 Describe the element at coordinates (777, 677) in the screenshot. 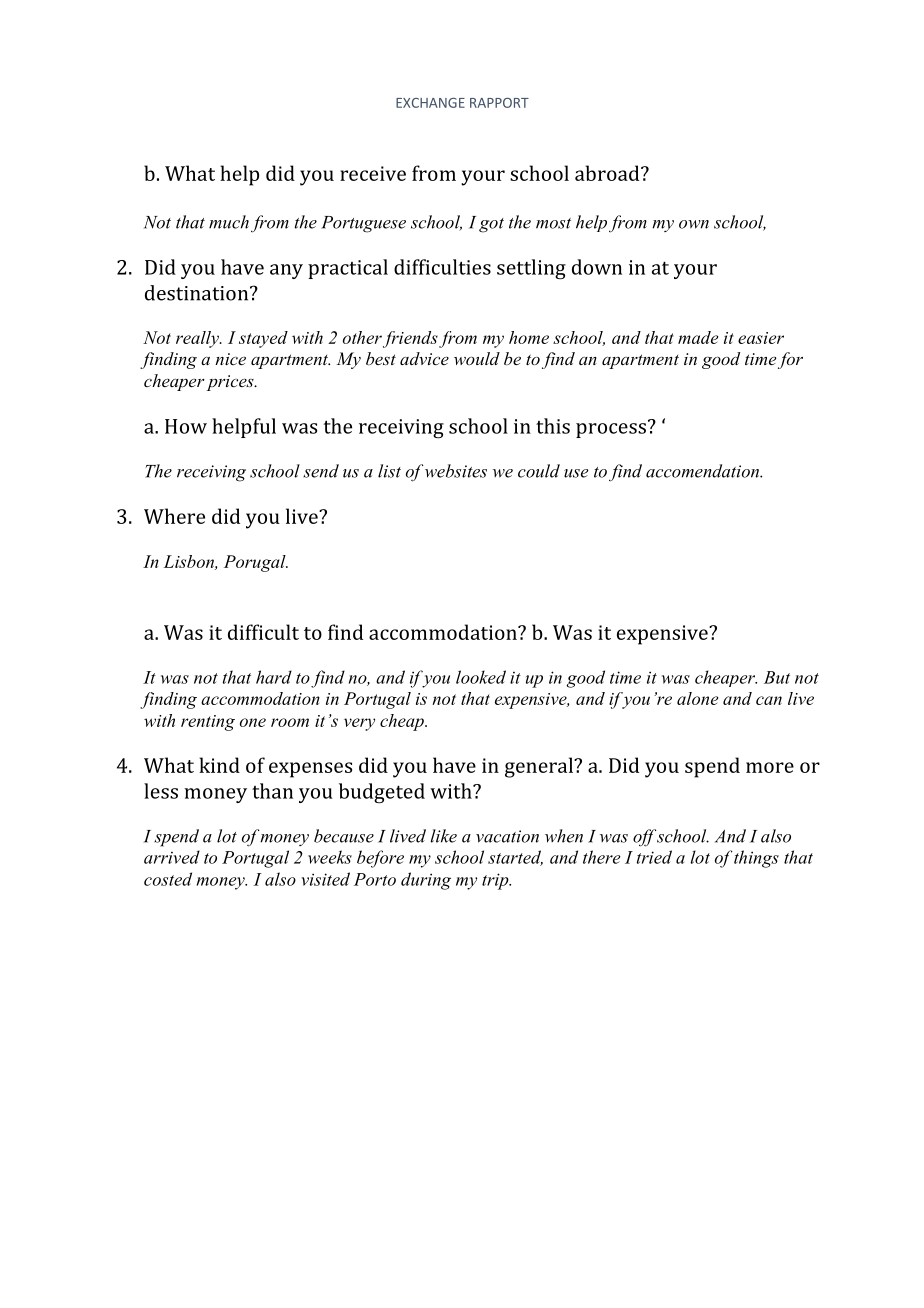

I see `But` at that location.
